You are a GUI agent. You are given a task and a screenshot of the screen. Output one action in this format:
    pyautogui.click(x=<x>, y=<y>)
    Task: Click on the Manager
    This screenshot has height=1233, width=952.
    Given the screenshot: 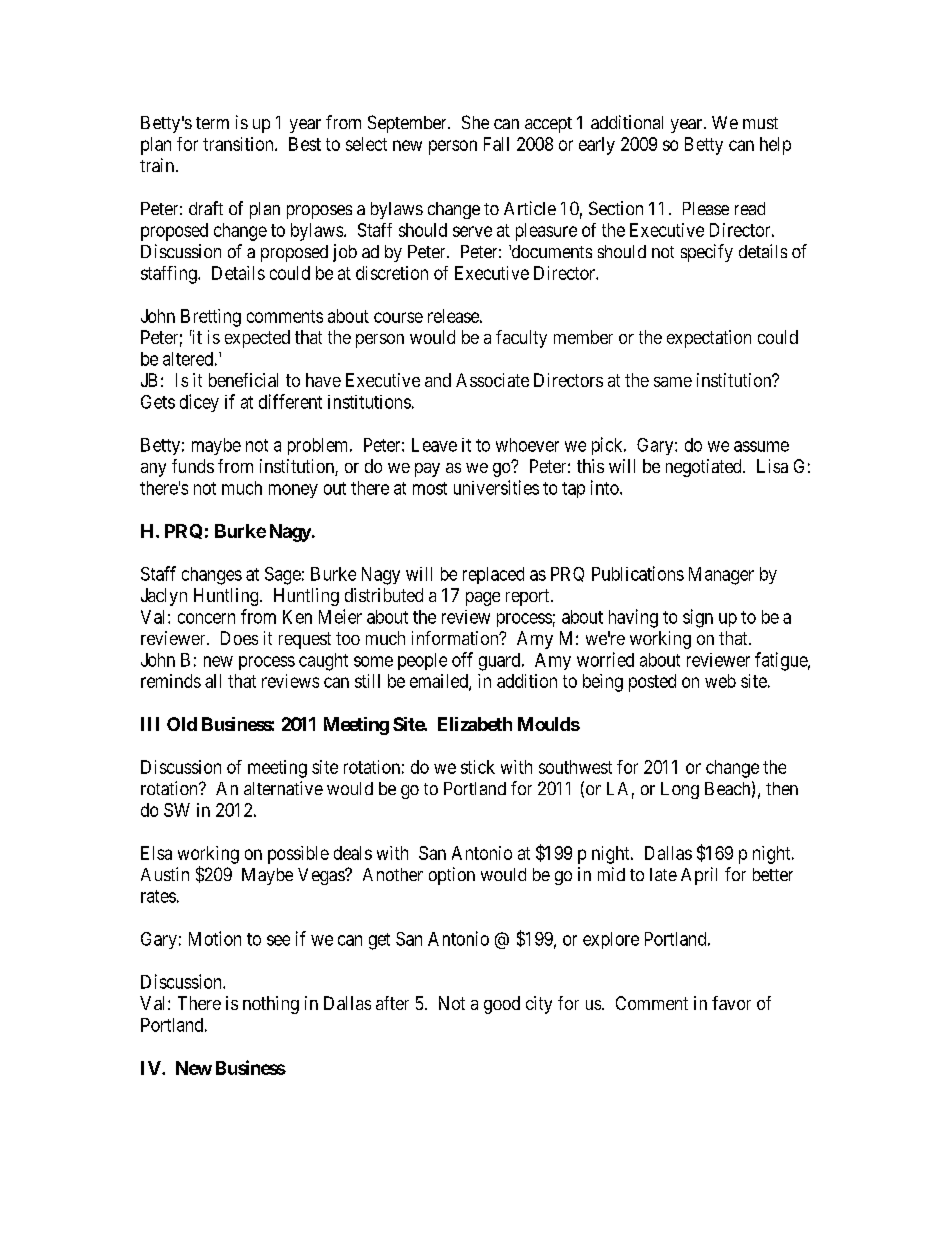 What is the action you would take?
    pyautogui.click(x=721, y=576)
